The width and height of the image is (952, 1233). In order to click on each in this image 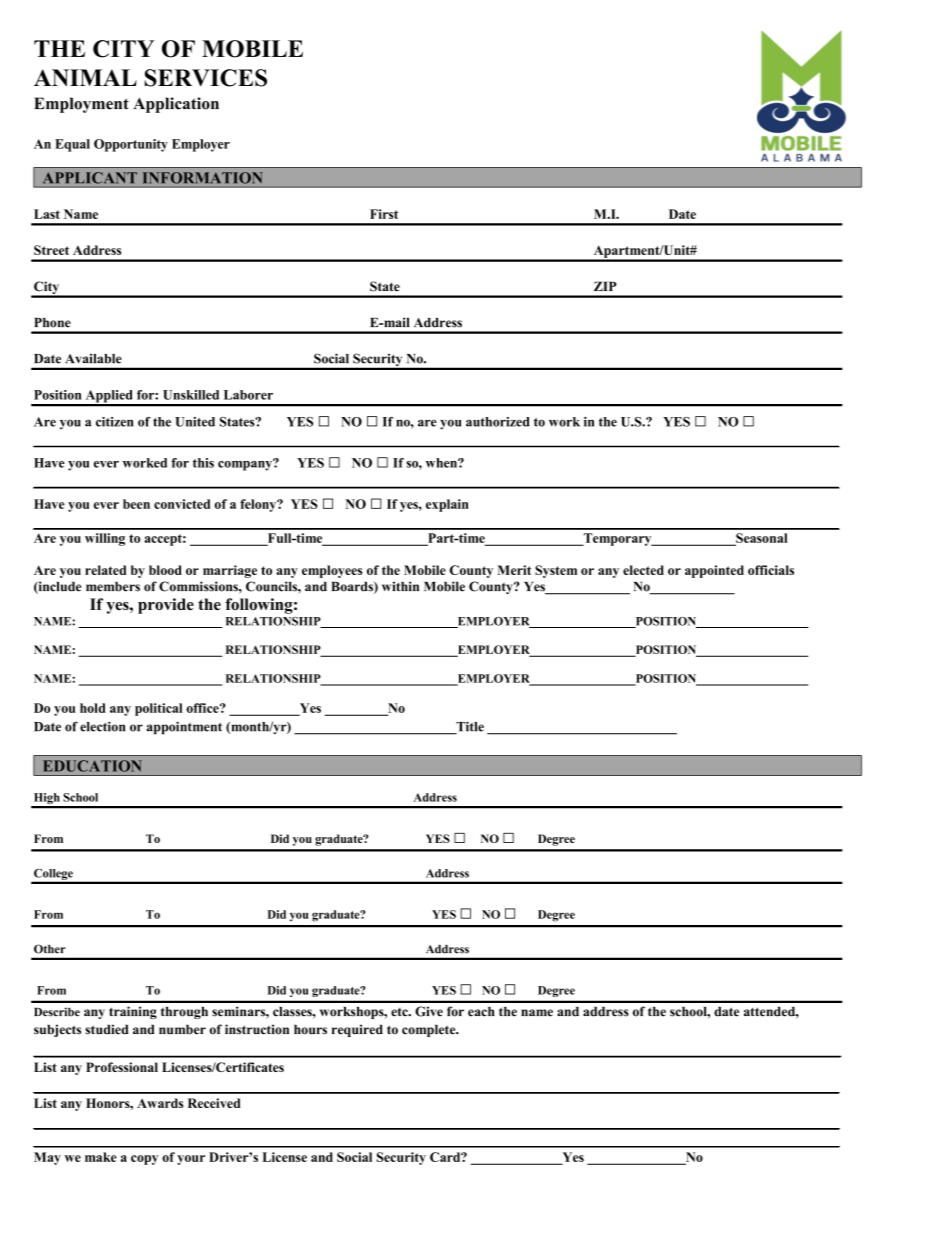, I will do `click(481, 1012)`.
